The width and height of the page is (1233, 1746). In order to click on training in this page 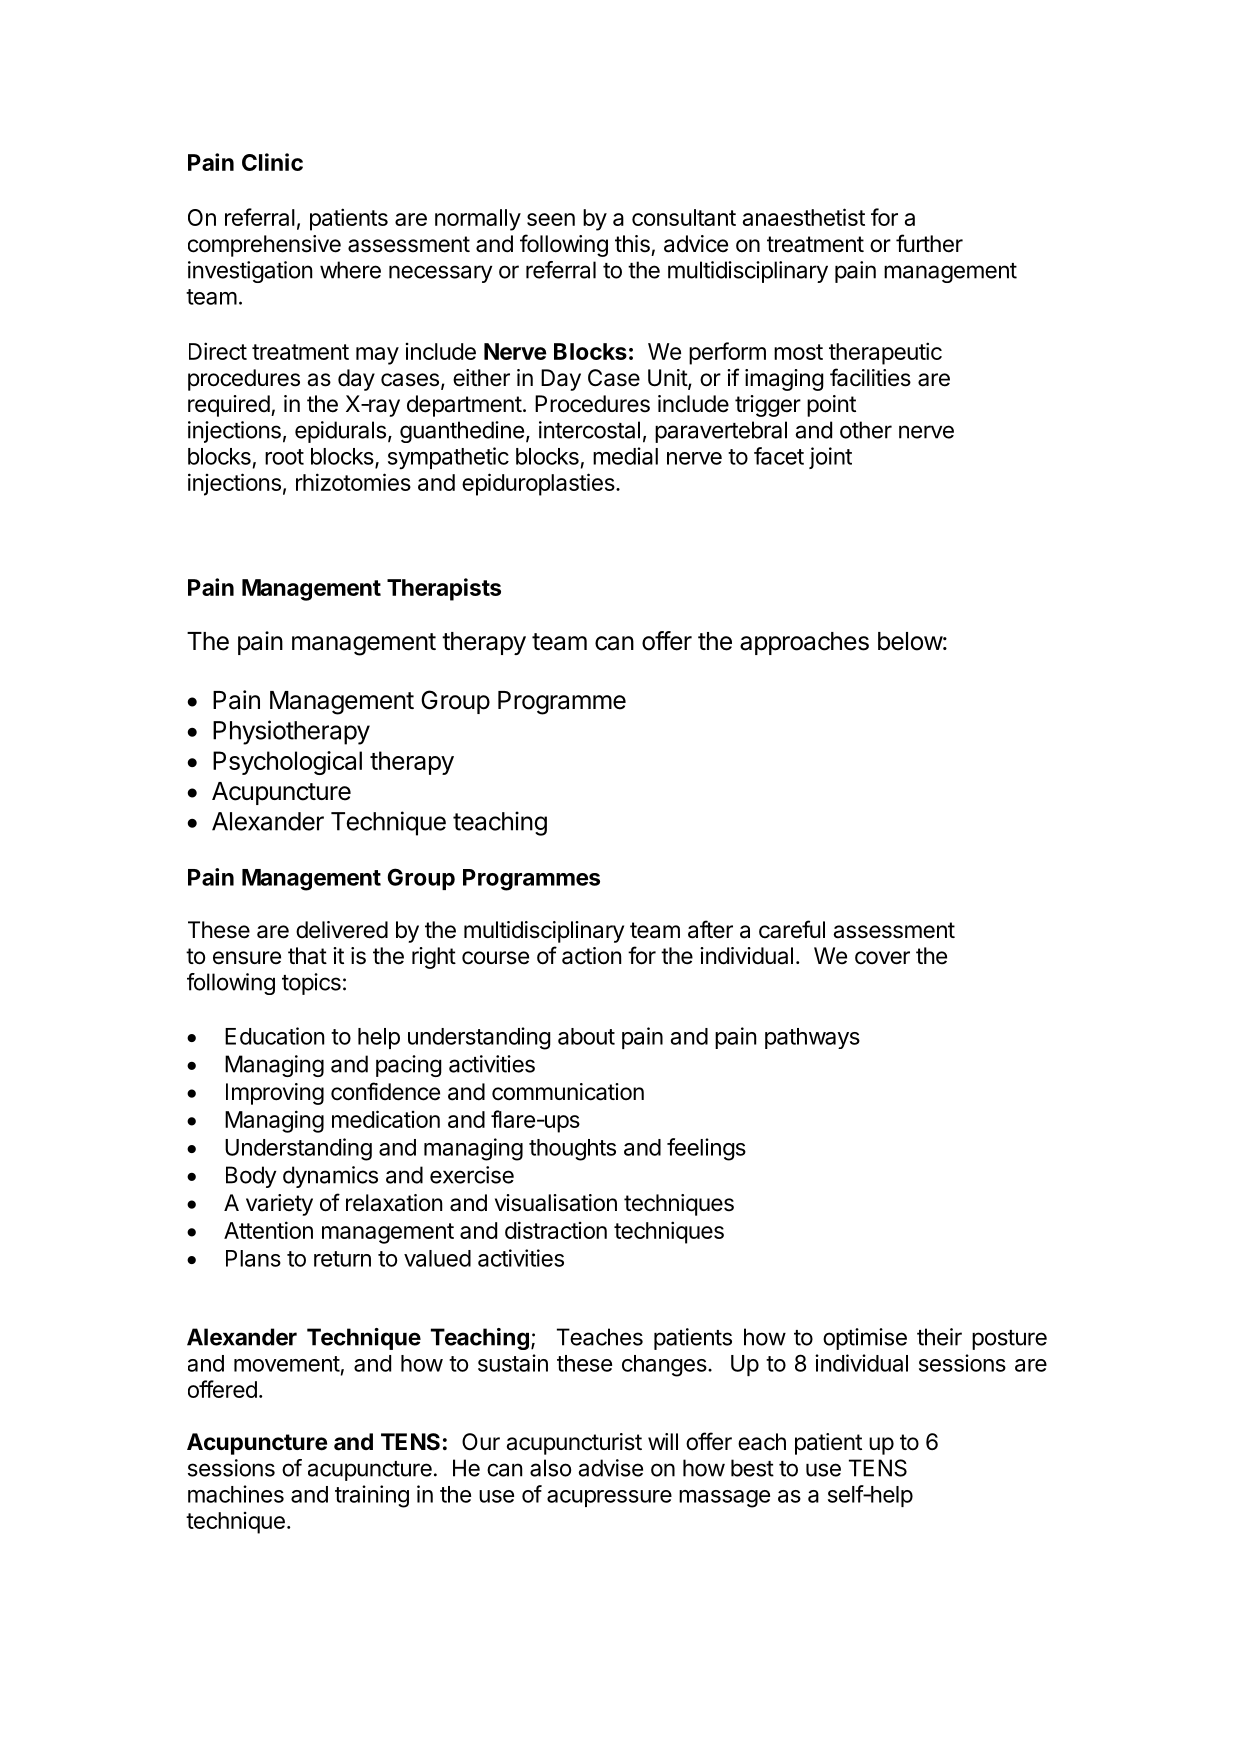, I will do `click(372, 1496)`.
